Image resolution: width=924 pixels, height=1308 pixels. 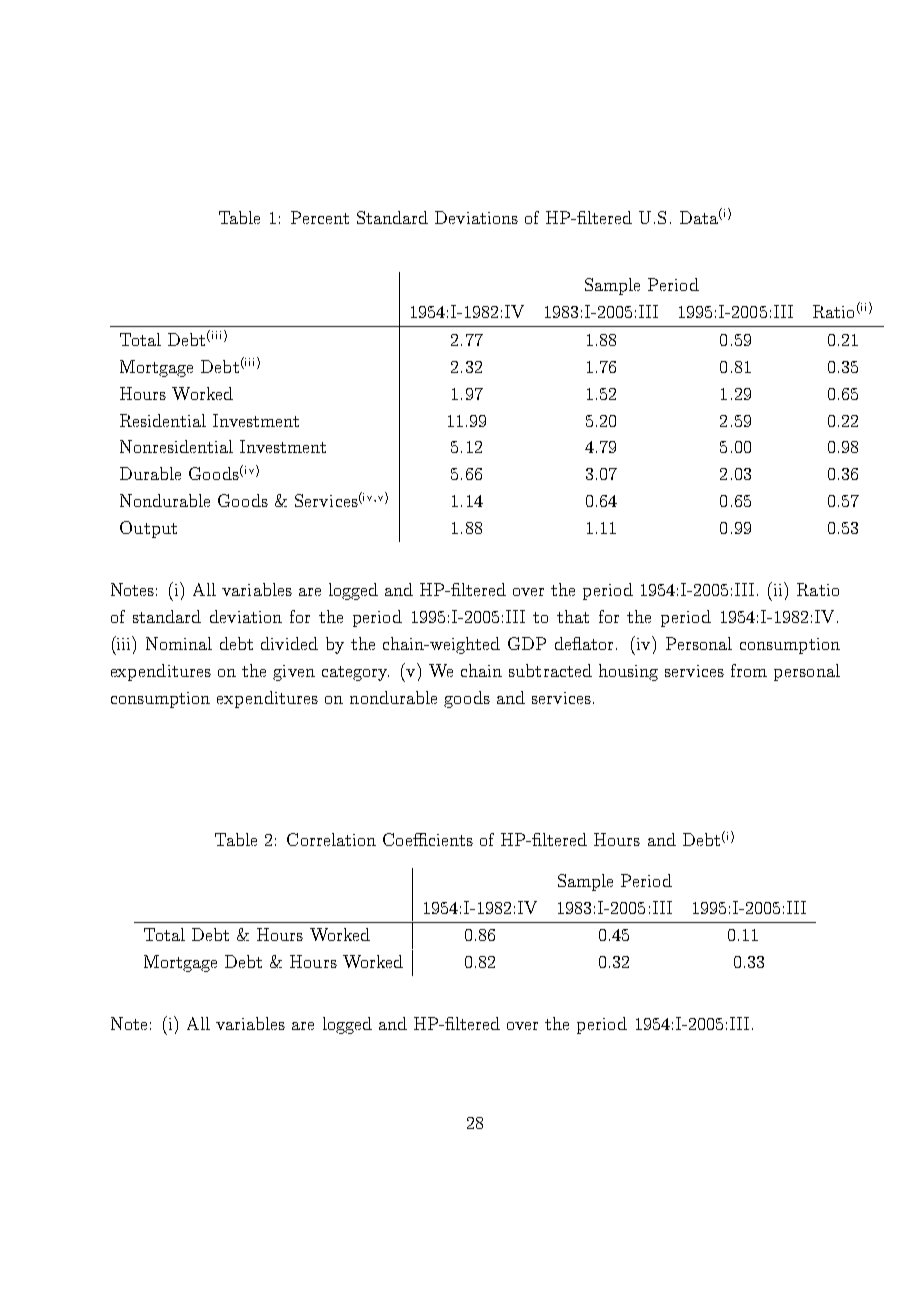 I want to click on deflator, so click(x=586, y=643).
